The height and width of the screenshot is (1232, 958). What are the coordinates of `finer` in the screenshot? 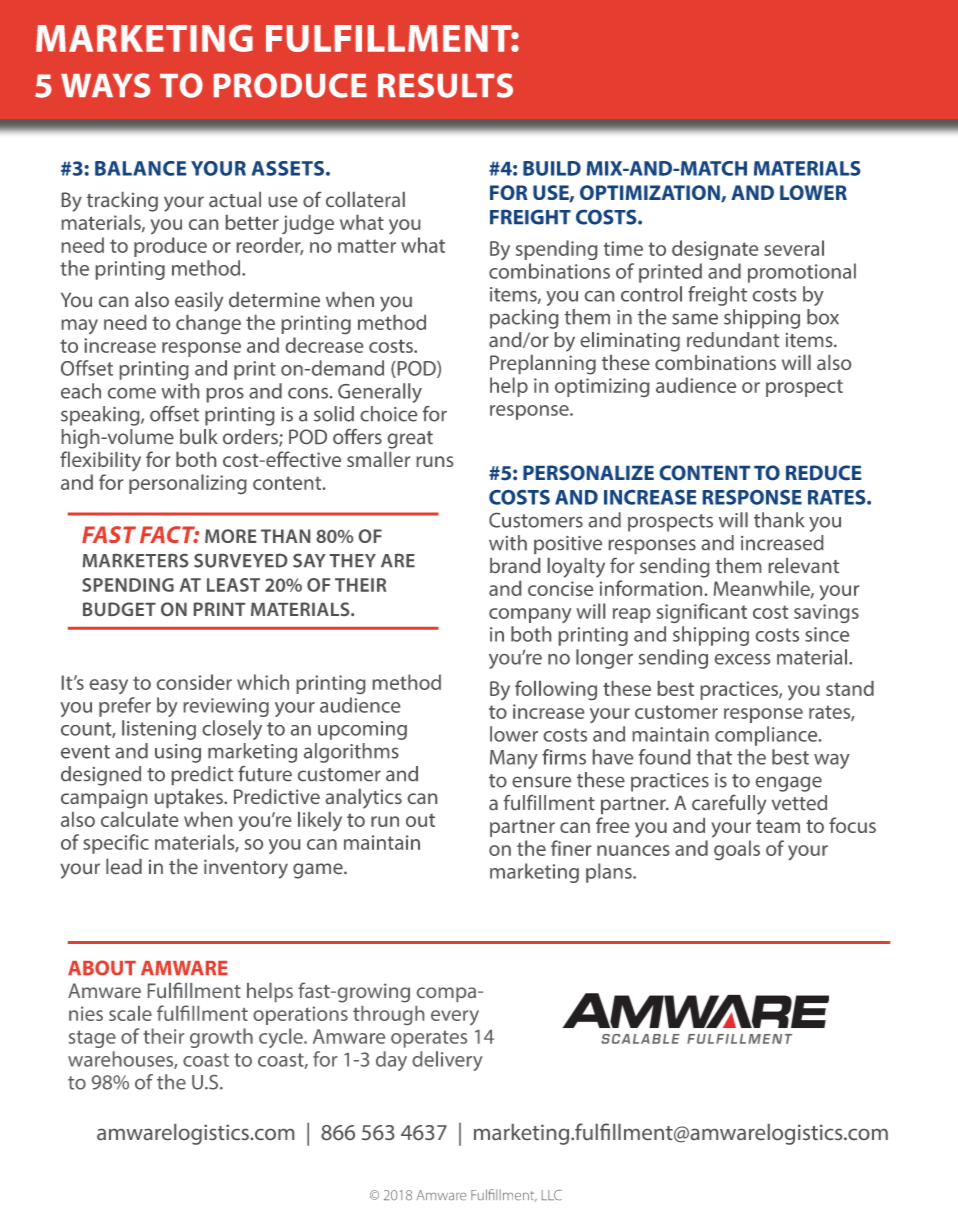 It's located at (571, 848).
